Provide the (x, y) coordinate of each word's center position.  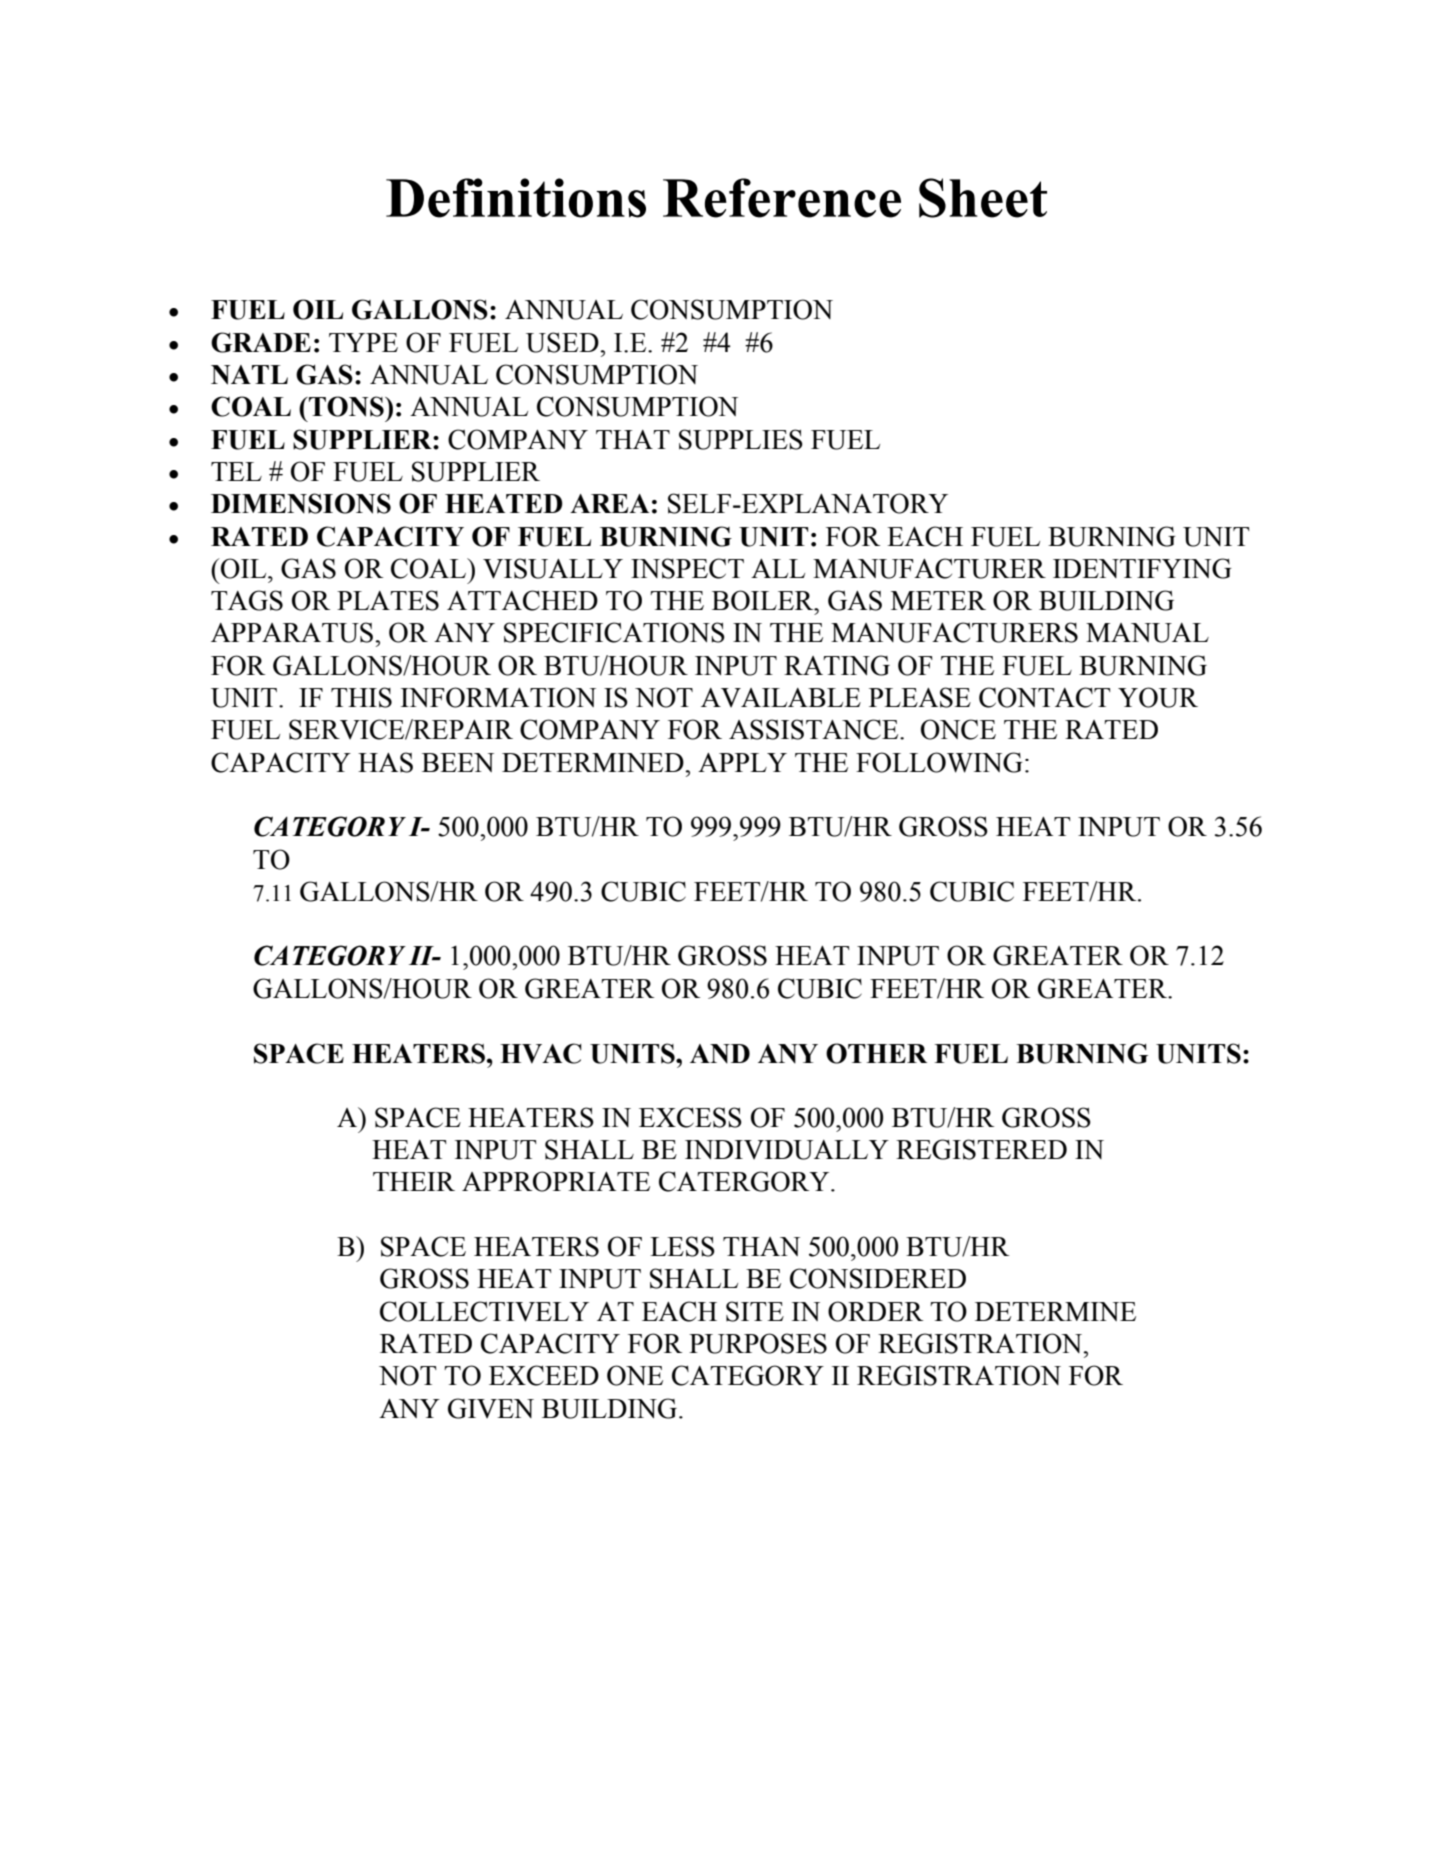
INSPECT (687, 568)
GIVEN (491, 1408)
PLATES (388, 600)
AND (720, 1054)
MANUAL (1147, 633)
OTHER (876, 1053)
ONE (635, 1375)
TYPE (363, 342)
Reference (782, 198)
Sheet (983, 198)
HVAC (541, 1053)
